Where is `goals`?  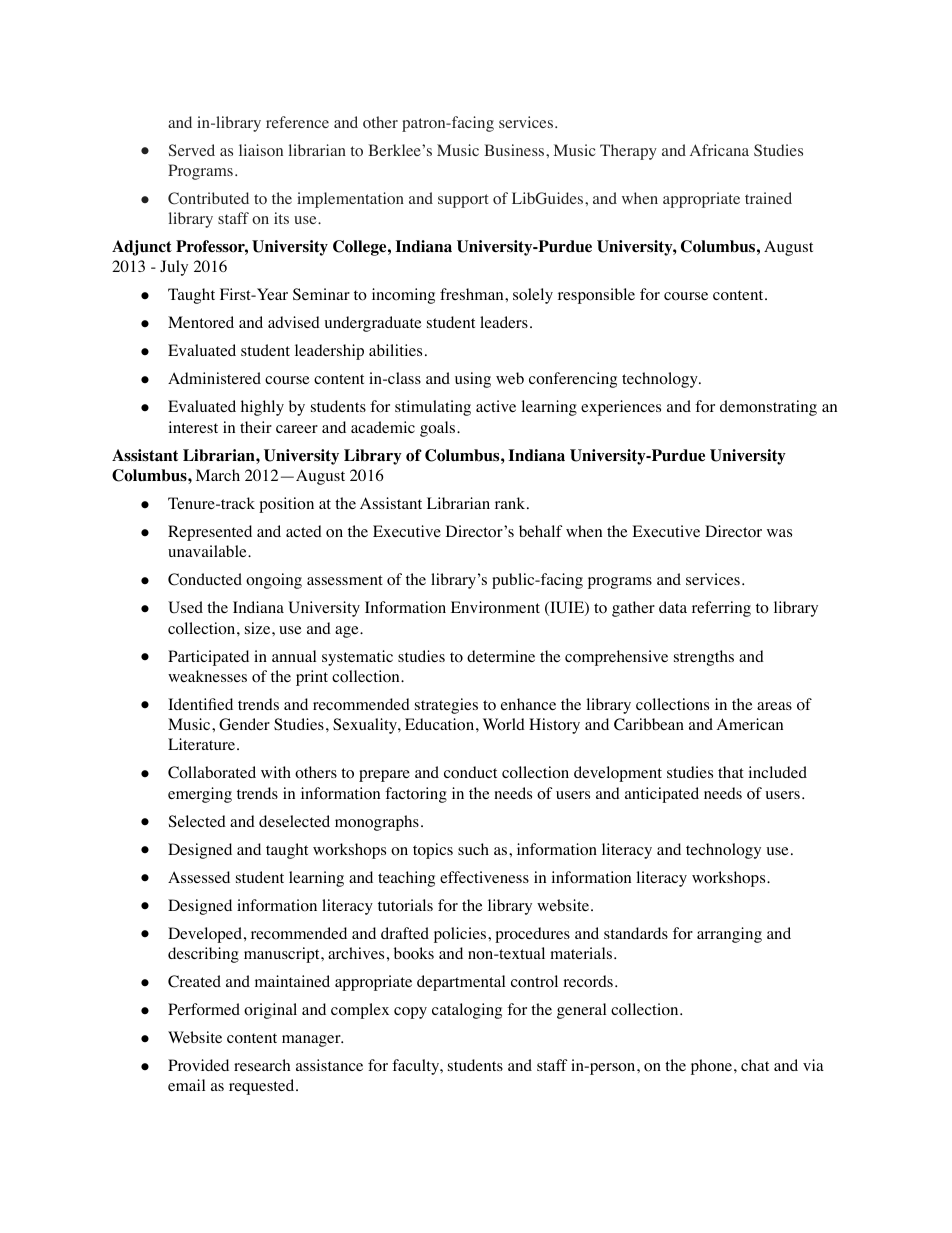
goals is located at coordinates (439, 429).
